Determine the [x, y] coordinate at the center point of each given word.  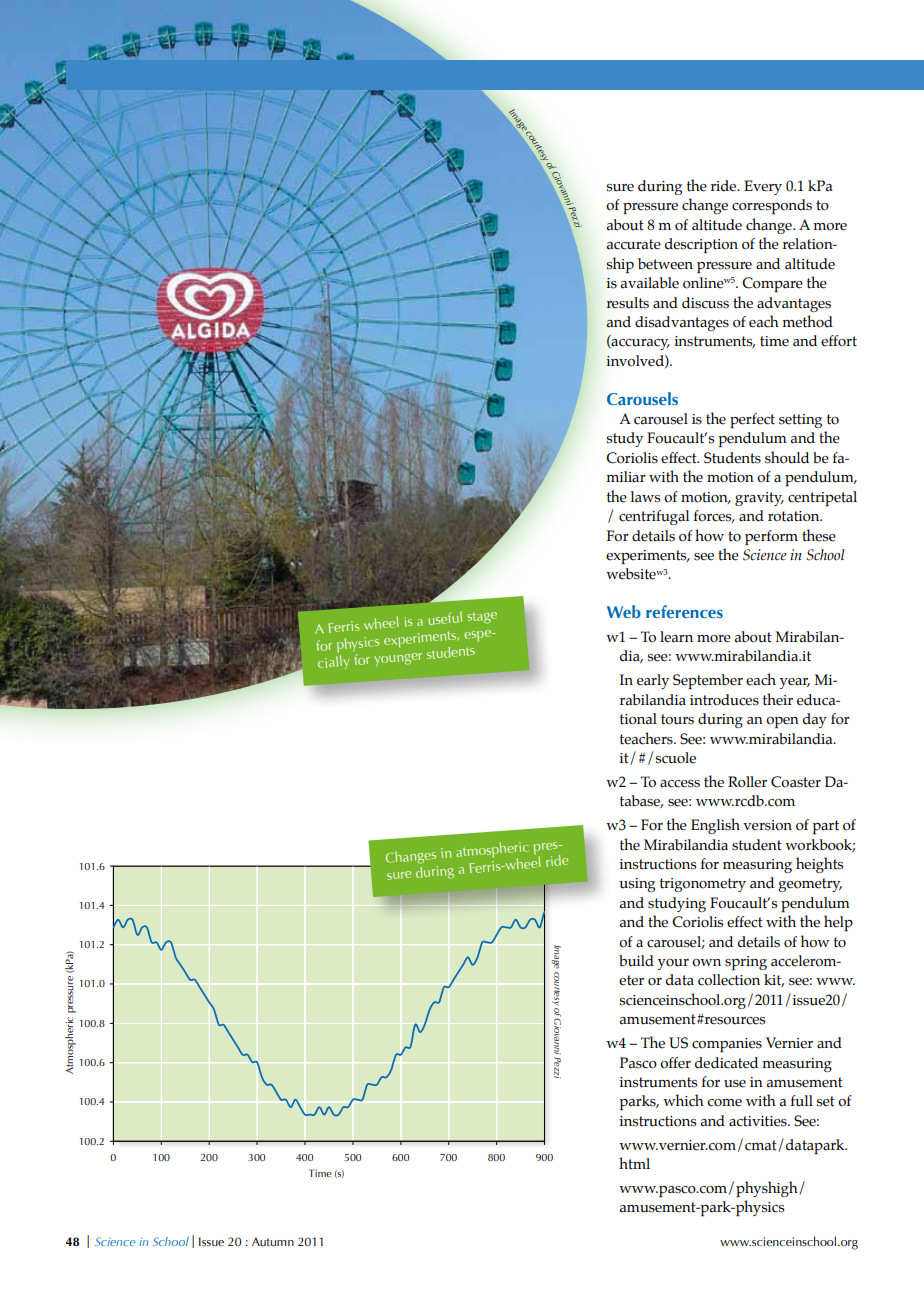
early [653, 681]
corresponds [772, 206]
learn [676, 637]
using [637, 885]
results [627, 303]
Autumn [273, 1241]
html [634, 1163]
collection [729, 980]
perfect [752, 420]
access [680, 784]
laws [645, 497]
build [636, 961]
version [767, 825]
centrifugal [654, 517]
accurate [634, 244]
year [795, 683]
